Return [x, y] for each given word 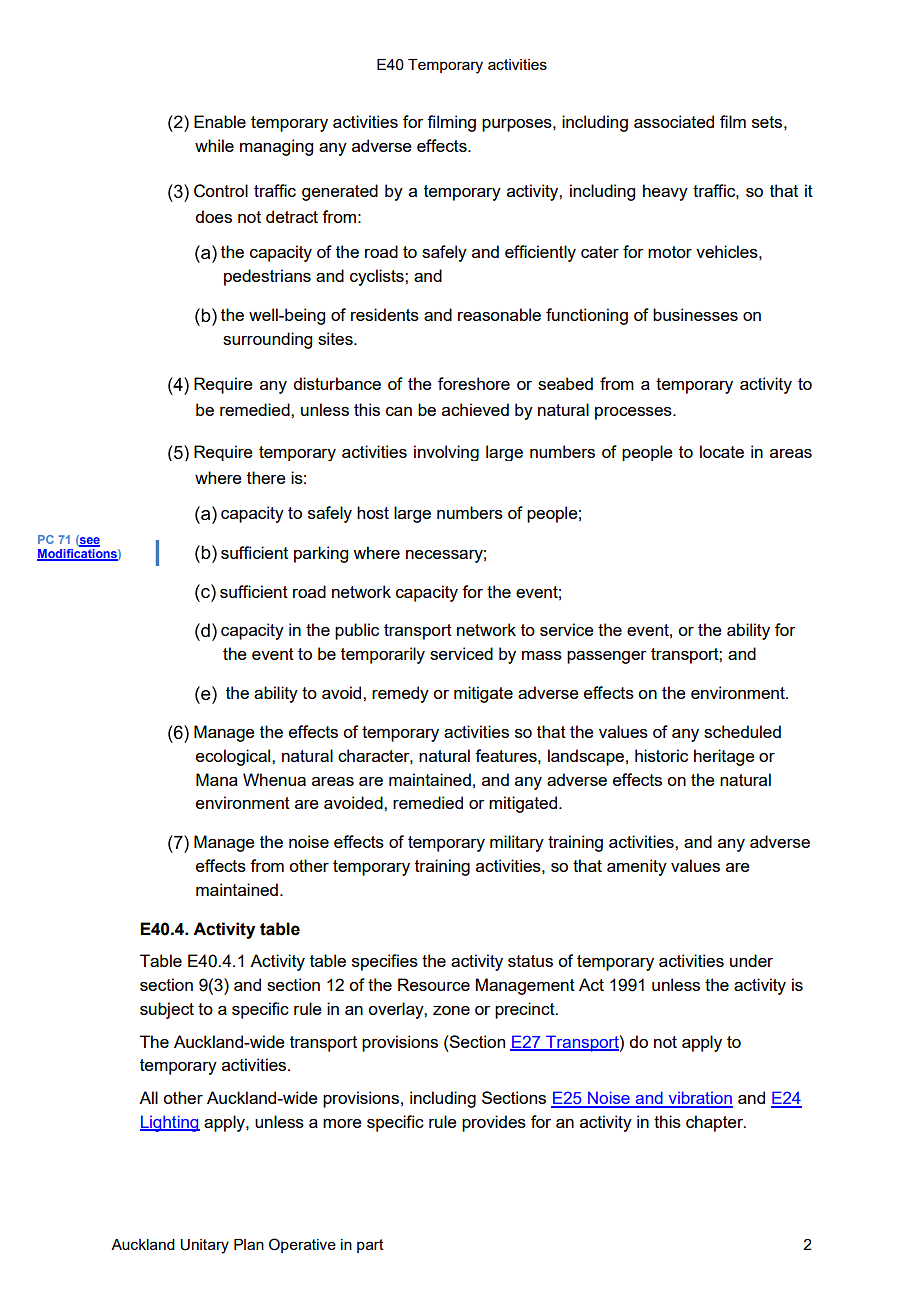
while [214, 145]
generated [340, 192]
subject [167, 1010]
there [266, 477]
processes [634, 413]
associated [674, 121]
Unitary [204, 1246]
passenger [607, 657]
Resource [434, 984]
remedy [400, 694]
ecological [234, 757]
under [751, 960]
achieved [475, 409]
